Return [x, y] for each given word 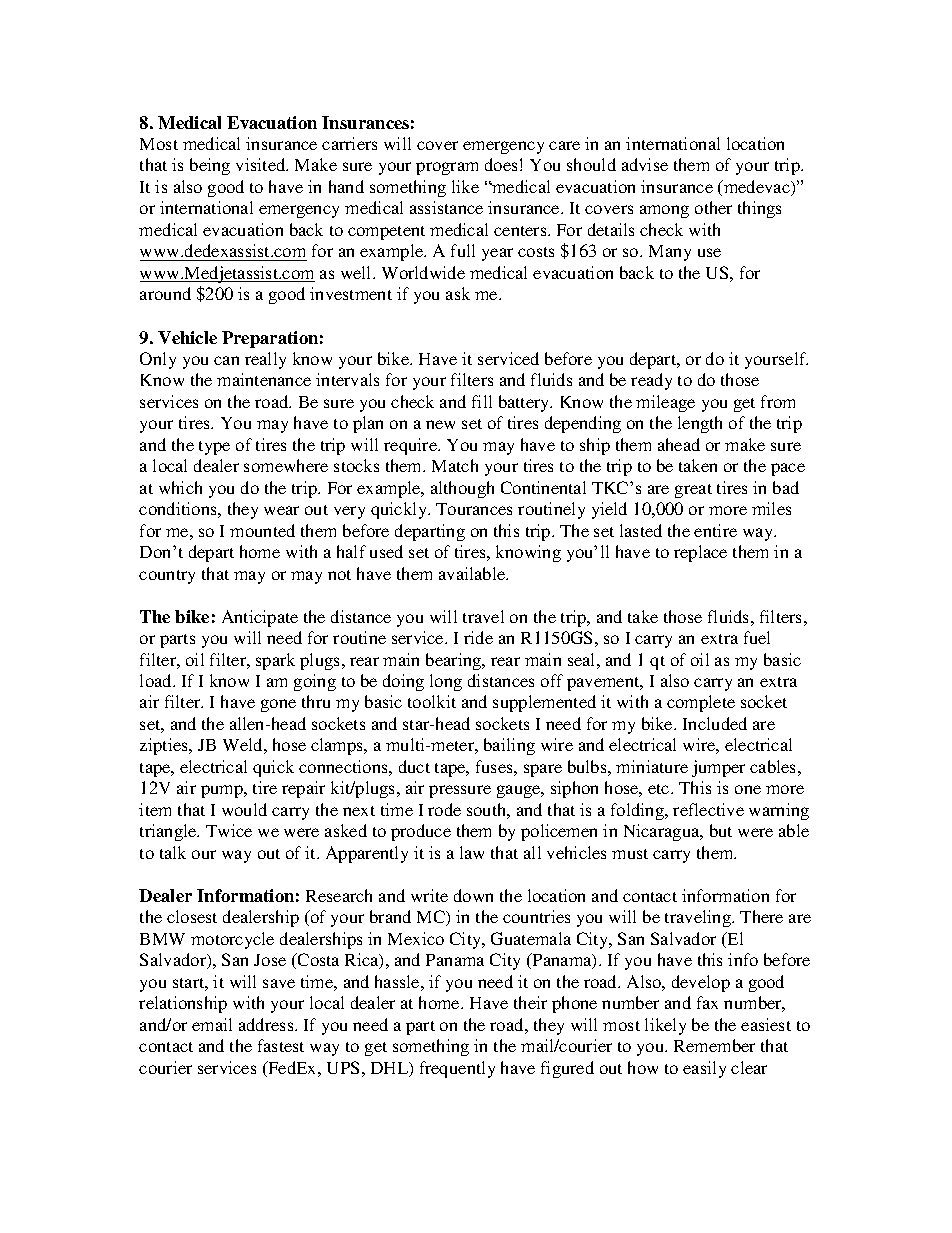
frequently [457, 1069]
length [700, 424]
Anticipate [260, 618]
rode [444, 809]
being [210, 166]
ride [478, 637]
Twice [229, 830]
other [713, 207]
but [721, 830]
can [226, 360]
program [447, 168]
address [267, 1024]
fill [482, 401]
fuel [757, 637]
